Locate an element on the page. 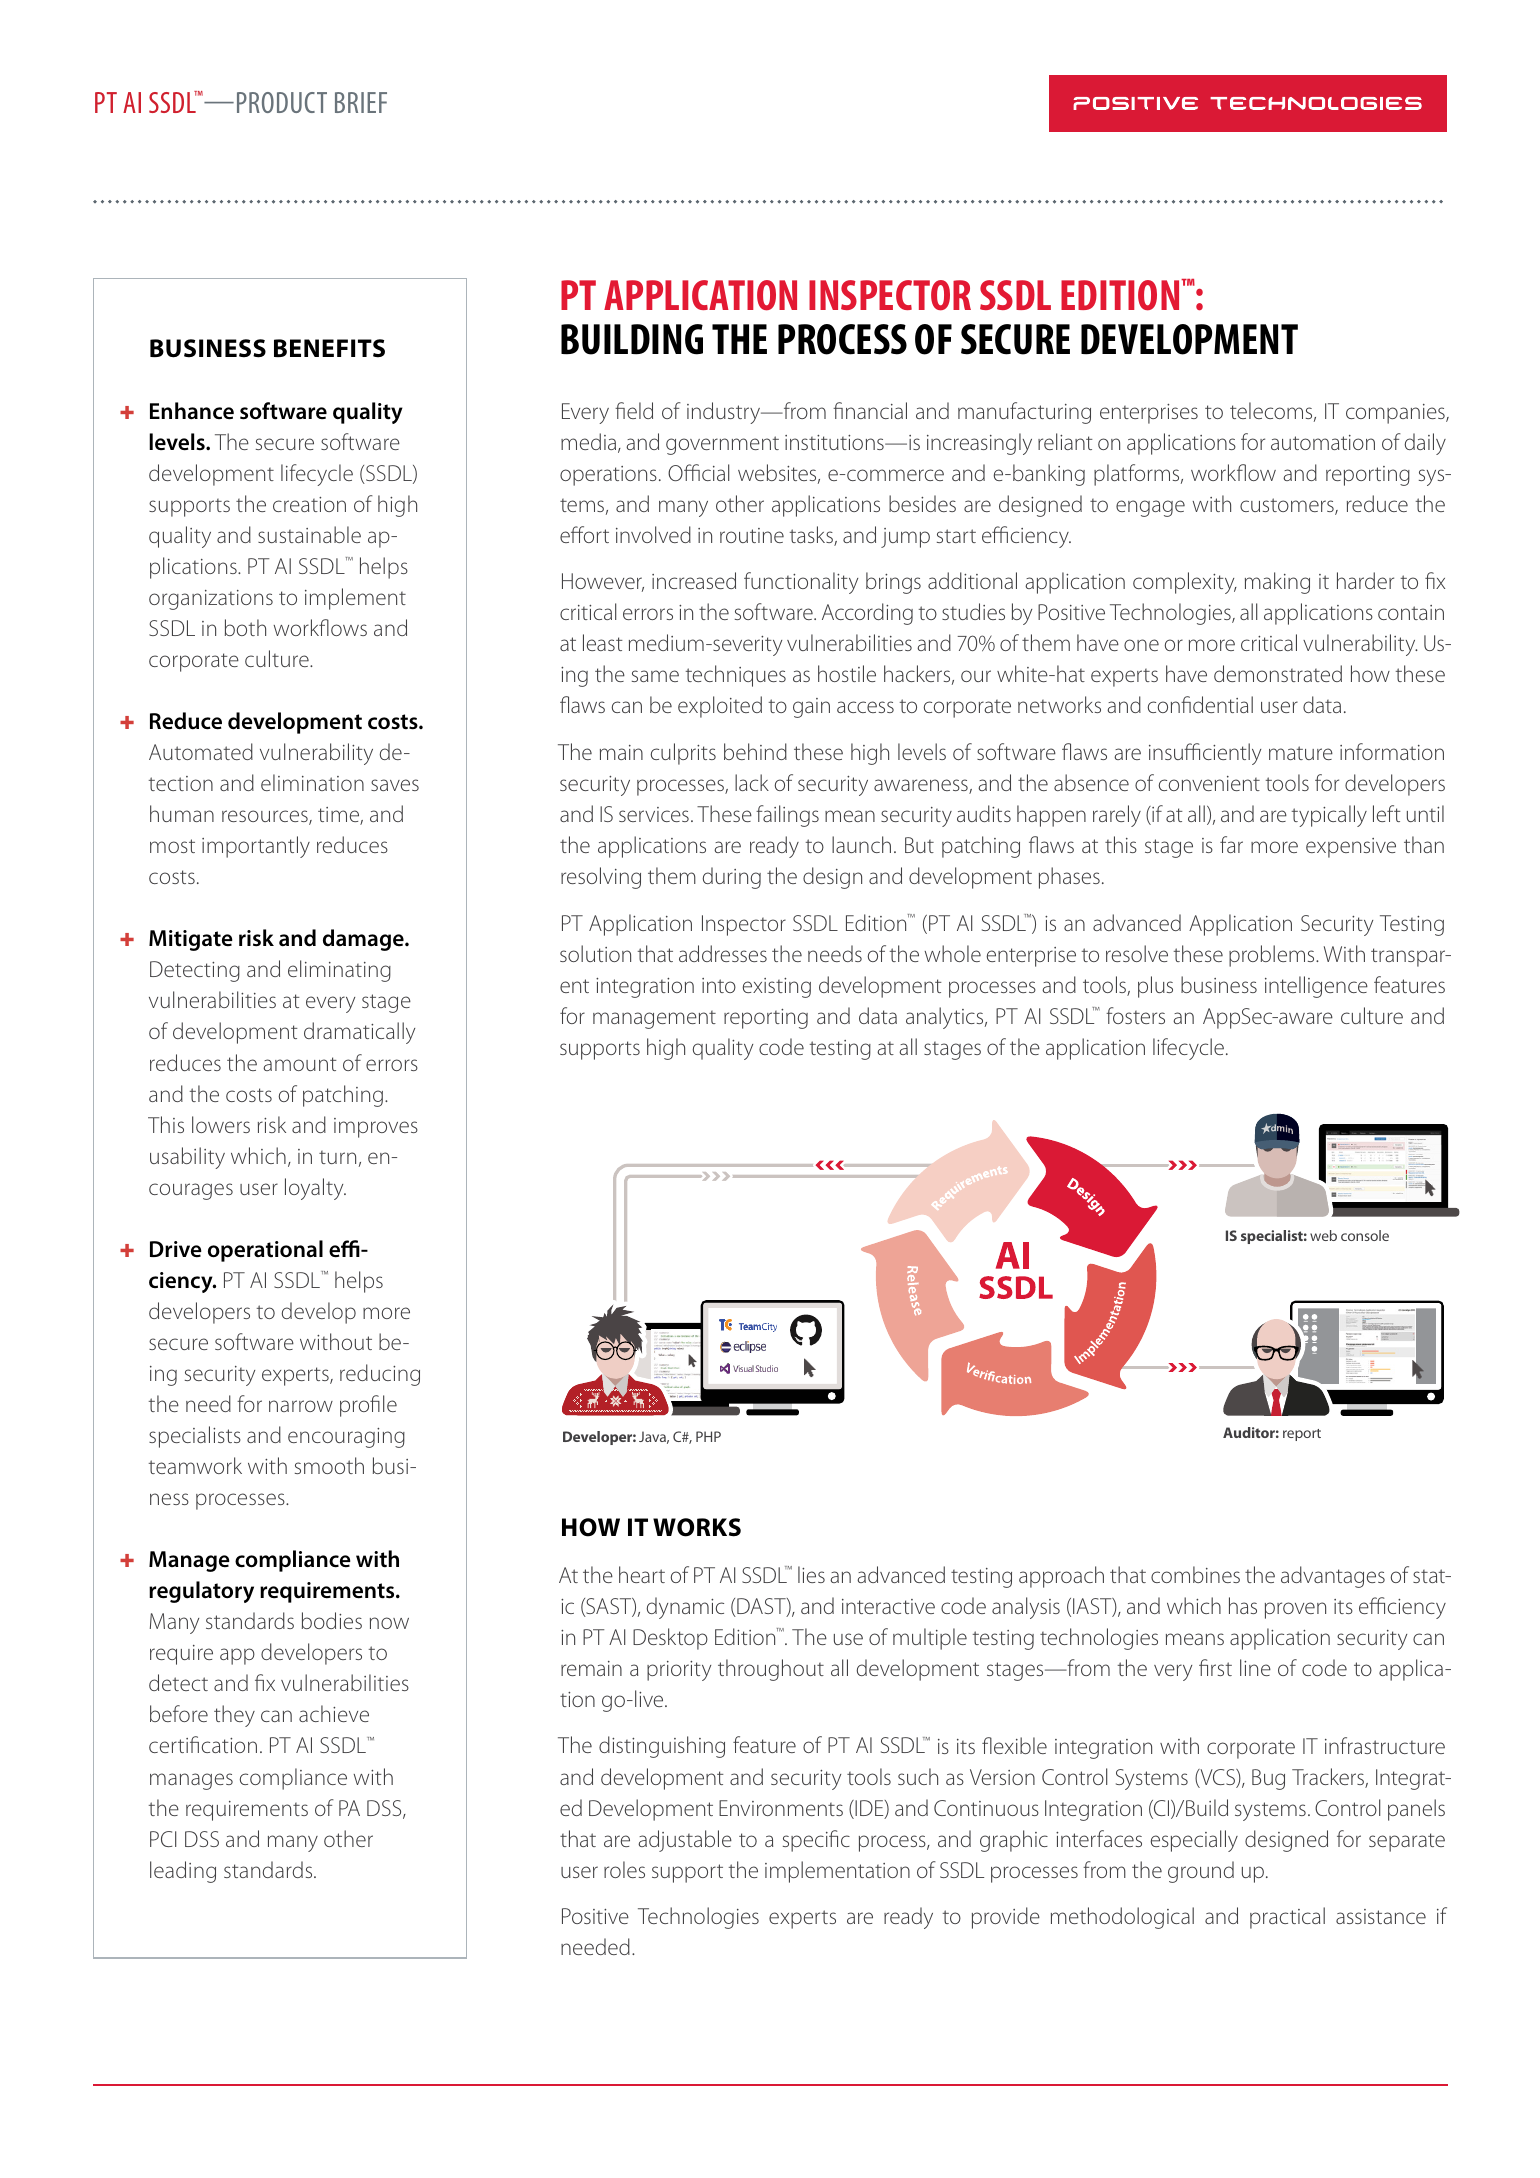 Image resolution: width=1540 pixels, height=2178 pixels. specific is located at coordinates (816, 1841).
